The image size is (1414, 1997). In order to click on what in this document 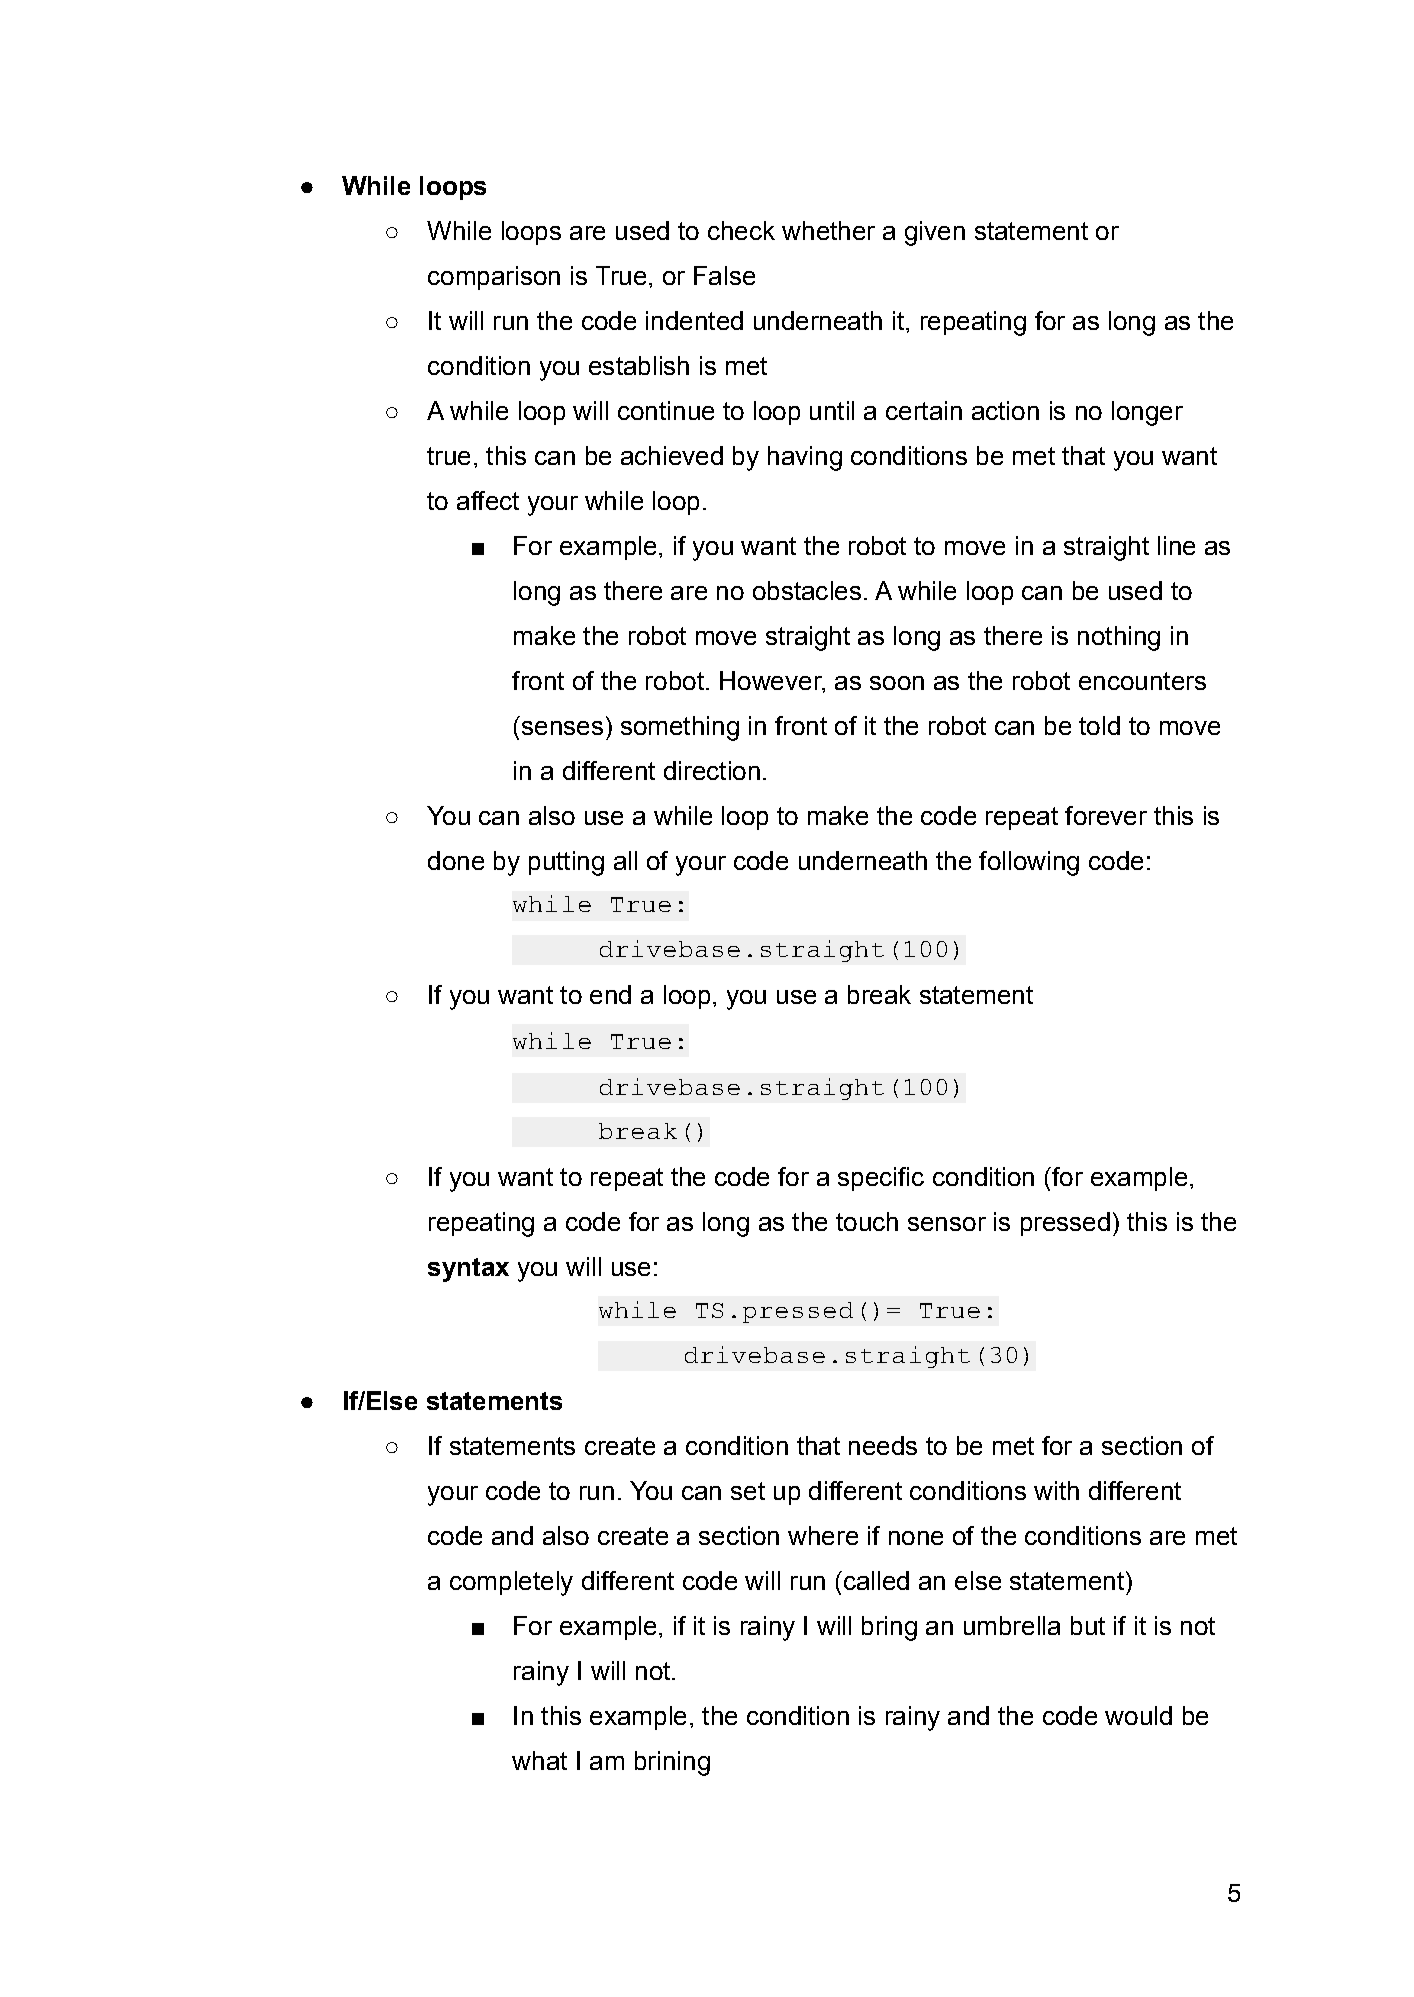, I will do `click(539, 1760)`.
